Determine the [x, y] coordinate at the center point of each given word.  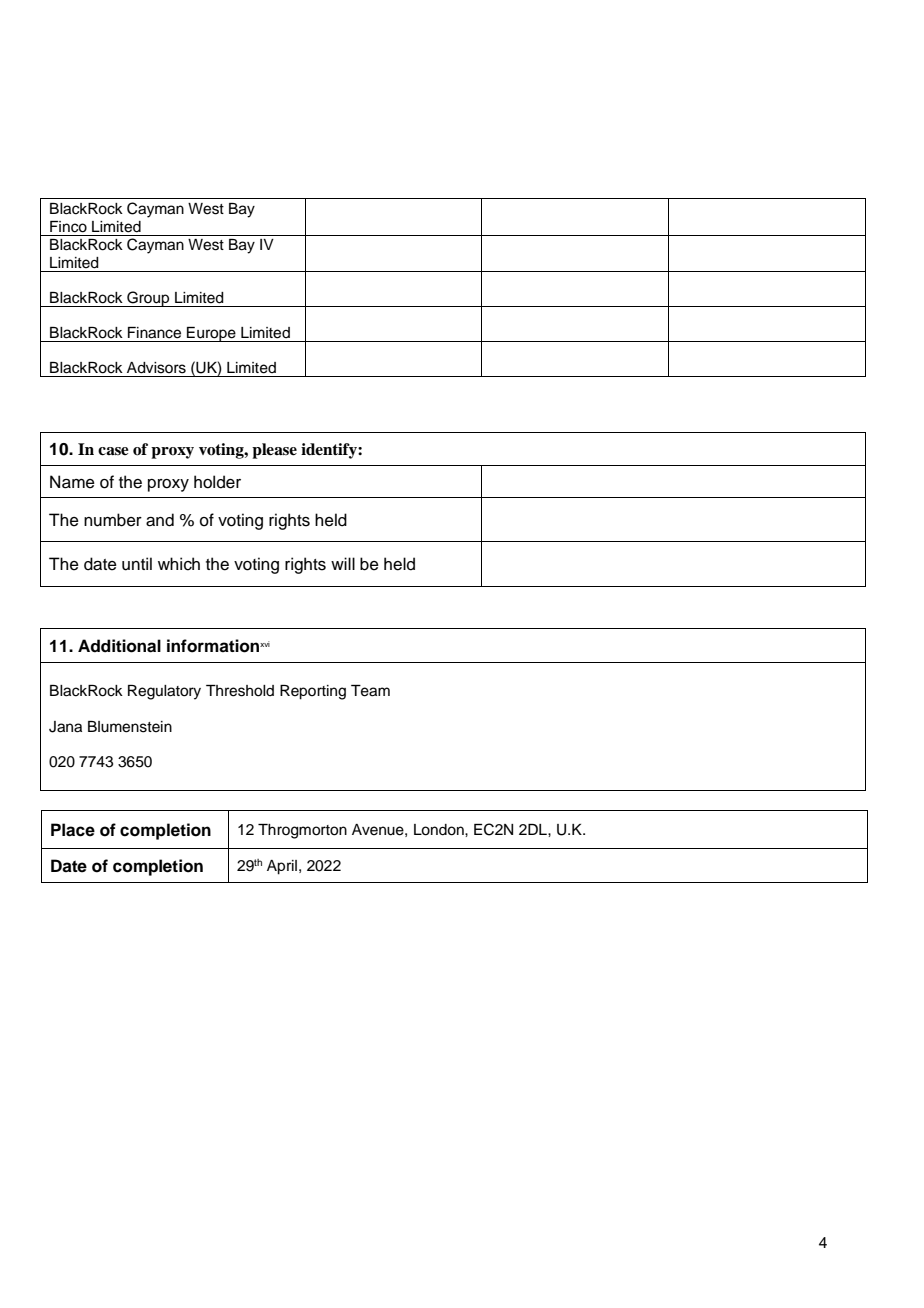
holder [217, 482]
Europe [211, 334]
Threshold [240, 691]
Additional [119, 646]
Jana [65, 727]
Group [148, 299]
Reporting [313, 692]
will [343, 563]
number [113, 520]
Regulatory [164, 692]
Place [73, 830]
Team [370, 691]
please [274, 451]
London [440, 830]
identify [330, 451]
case [113, 451]
